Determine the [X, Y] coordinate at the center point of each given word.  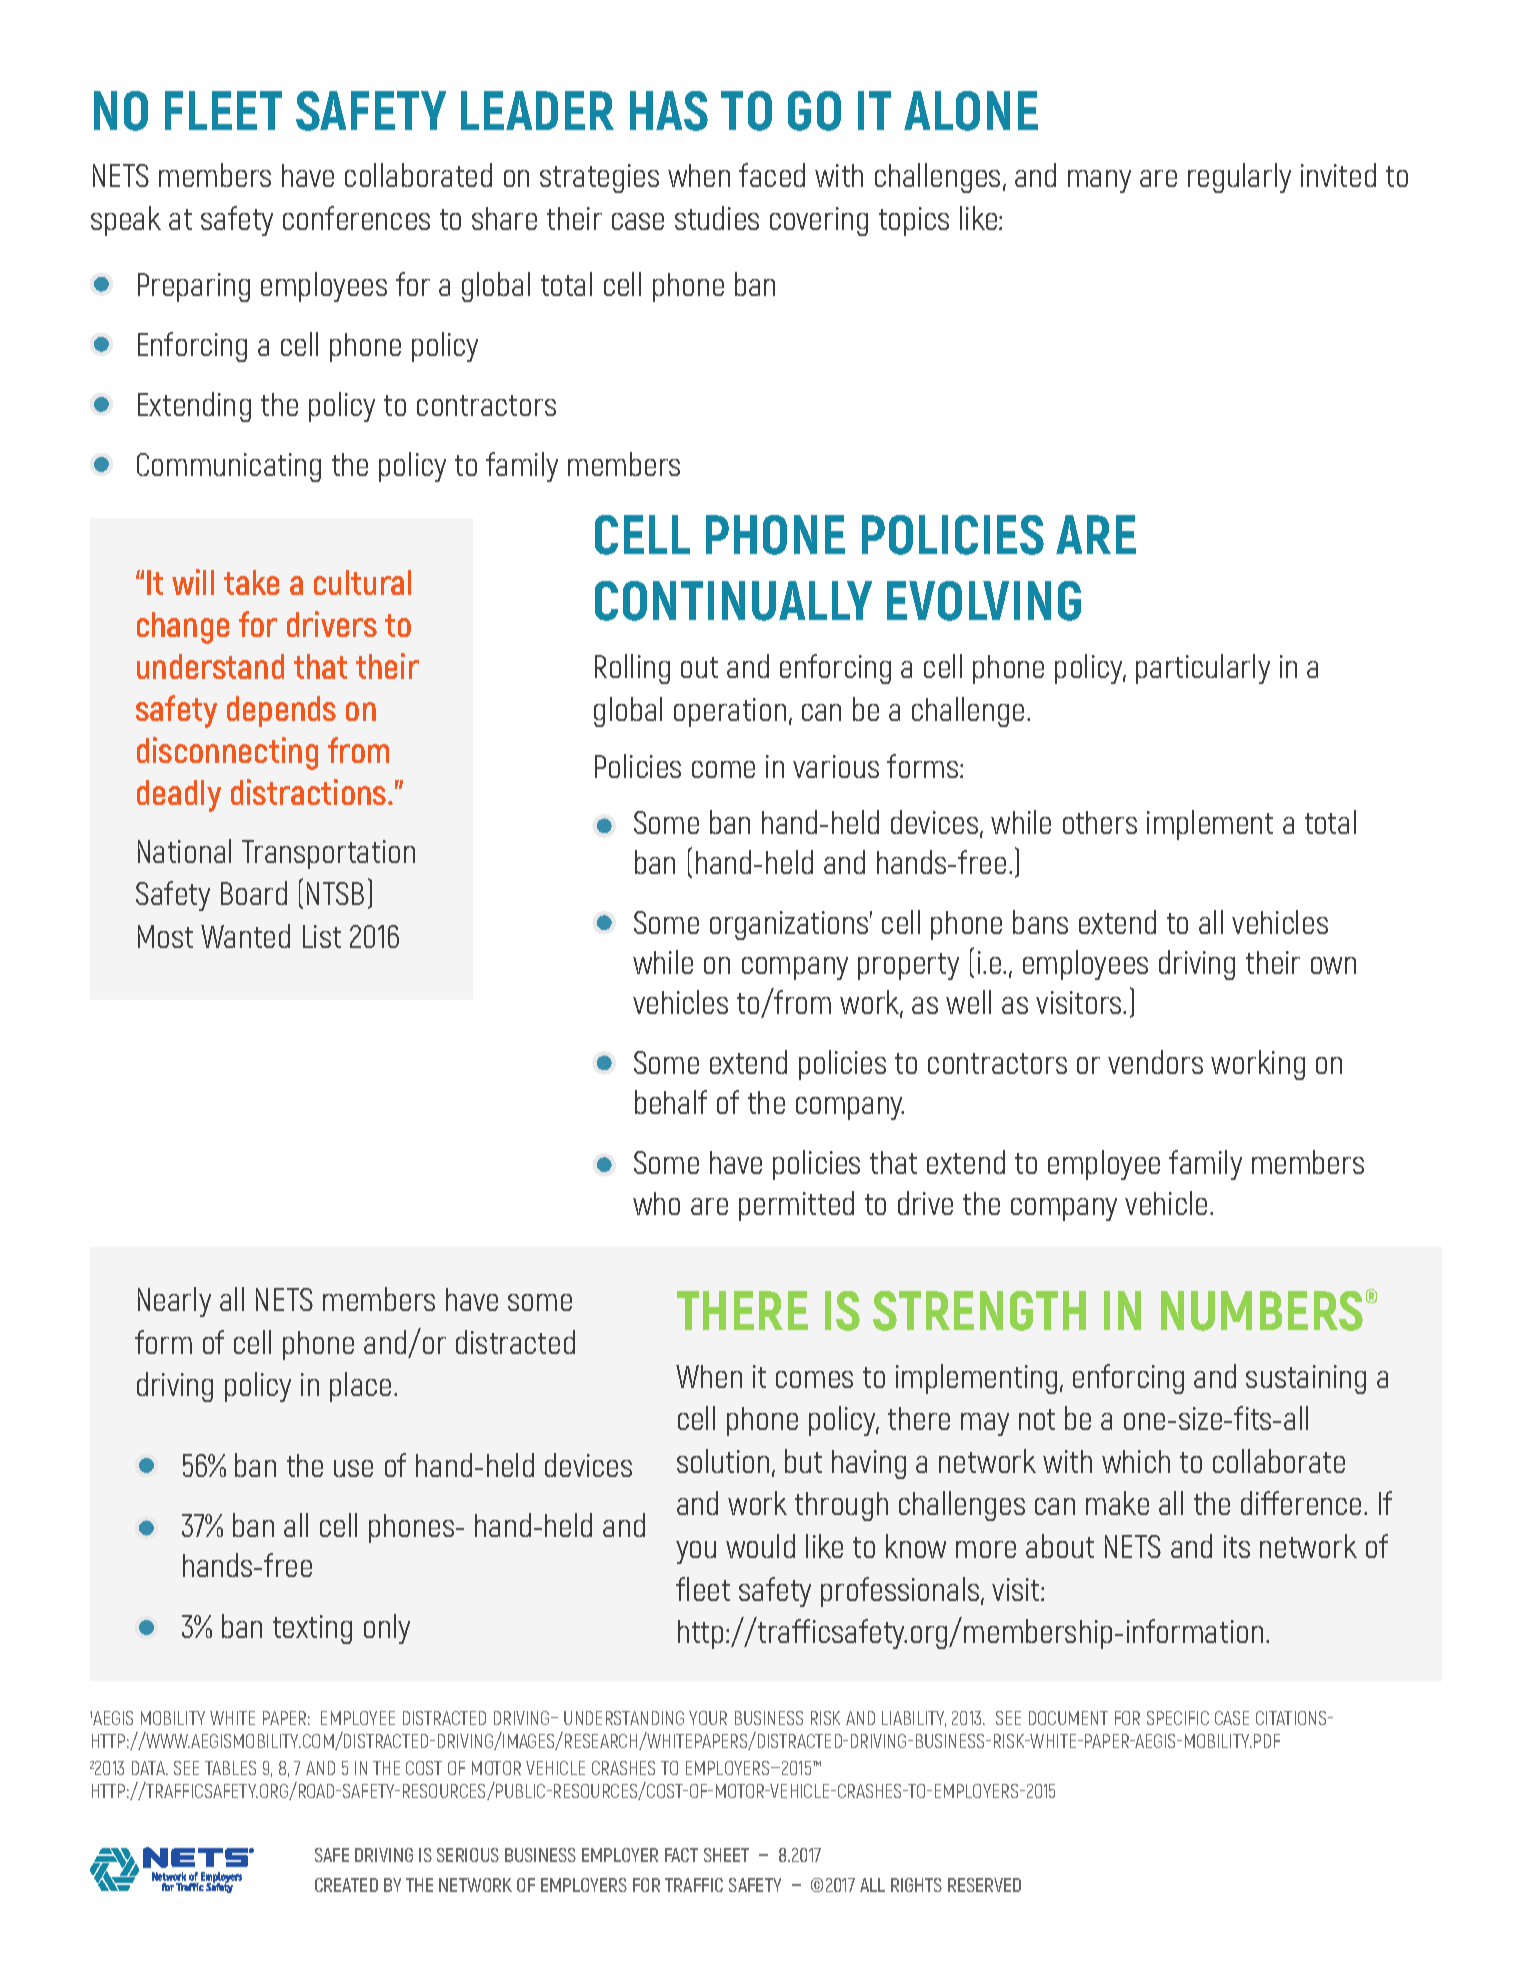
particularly [1203, 669]
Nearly [174, 1302]
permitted [796, 1206]
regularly [1239, 178]
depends [281, 711]
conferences [356, 218]
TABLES [230, 1768]
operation [730, 712]
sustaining [1306, 1379]
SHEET [726, 1855]
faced [772, 175]
